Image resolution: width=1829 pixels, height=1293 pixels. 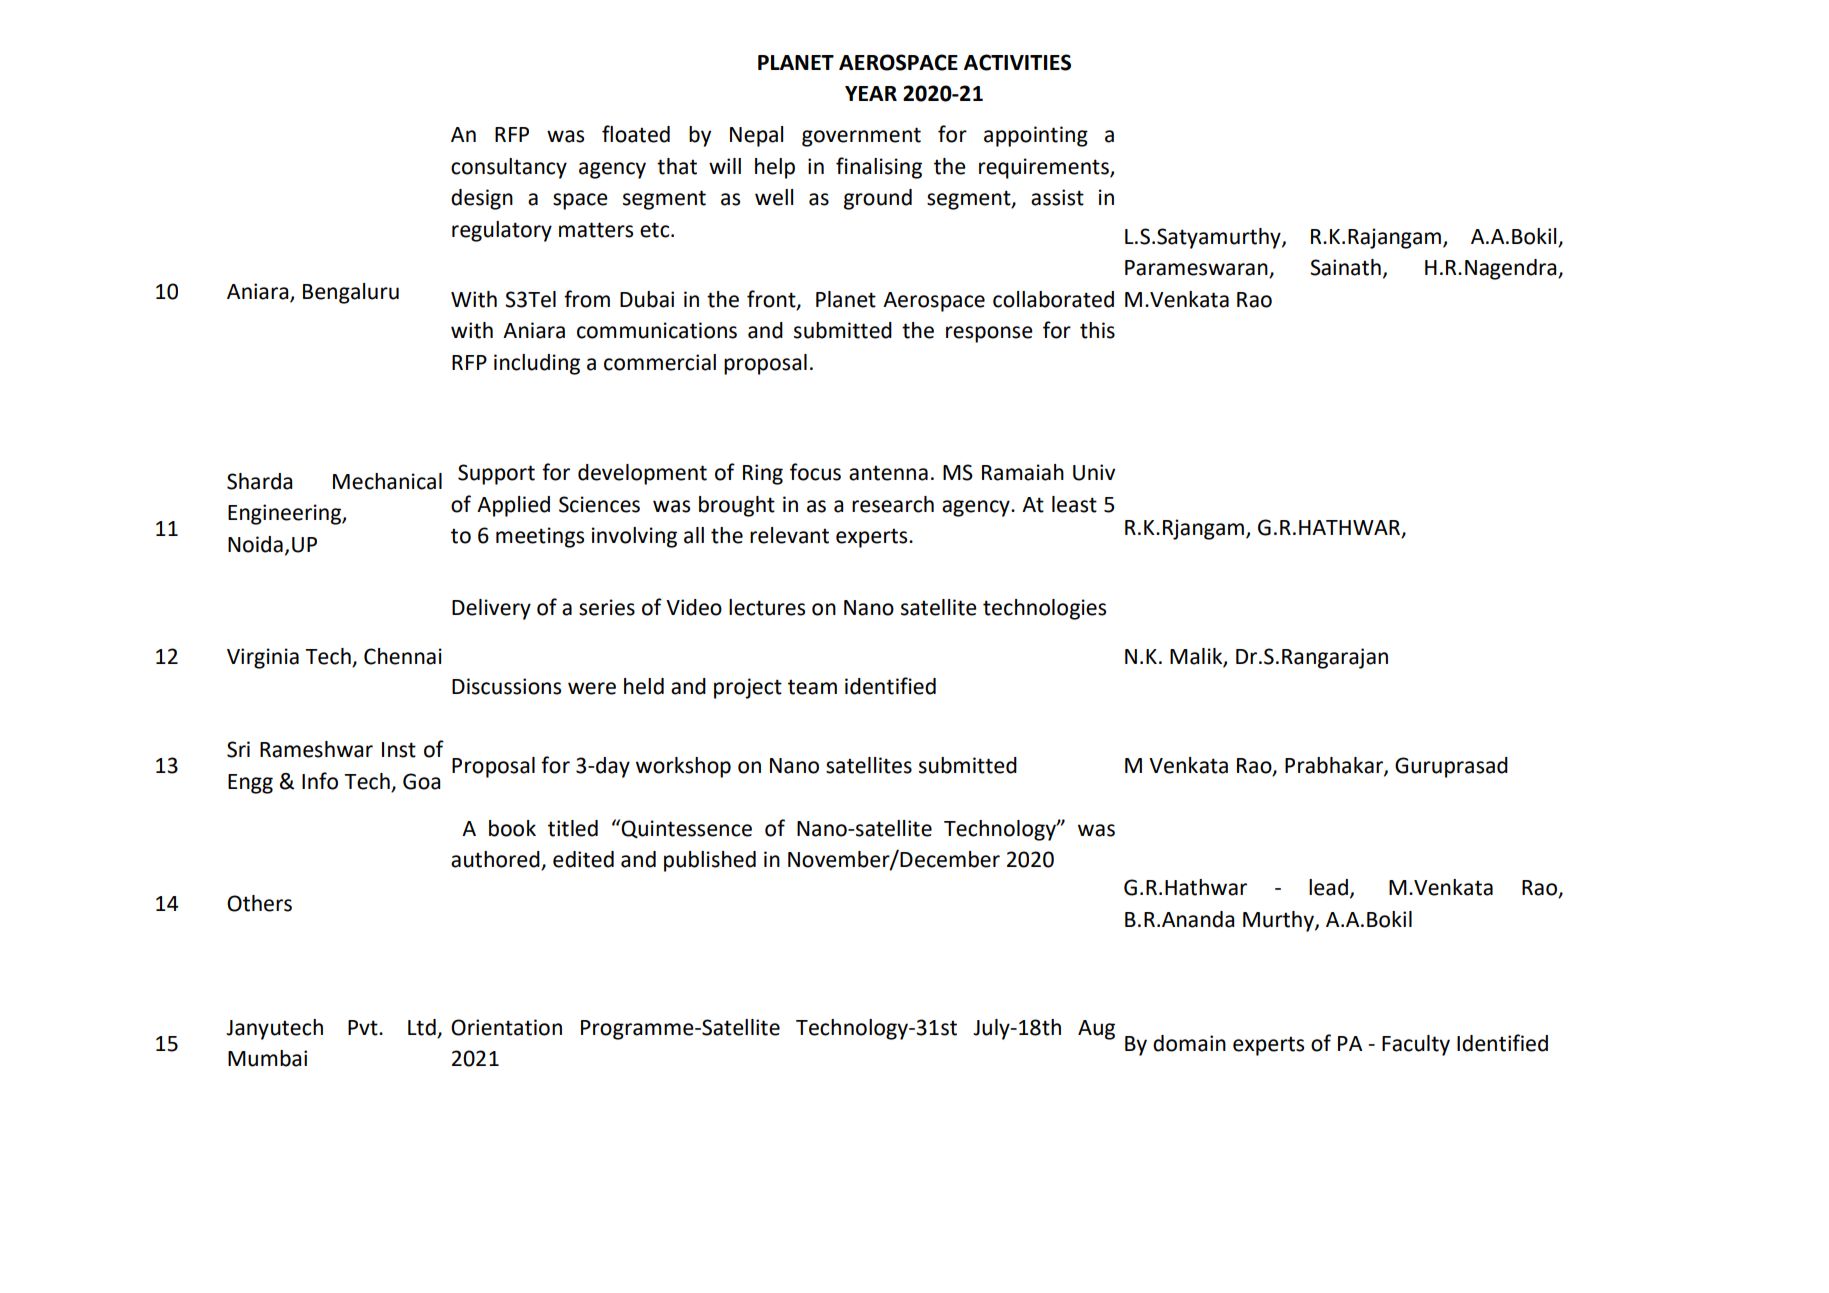 What do you see at coordinates (491, 609) in the screenshot?
I see `Delivery` at bounding box center [491, 609].
